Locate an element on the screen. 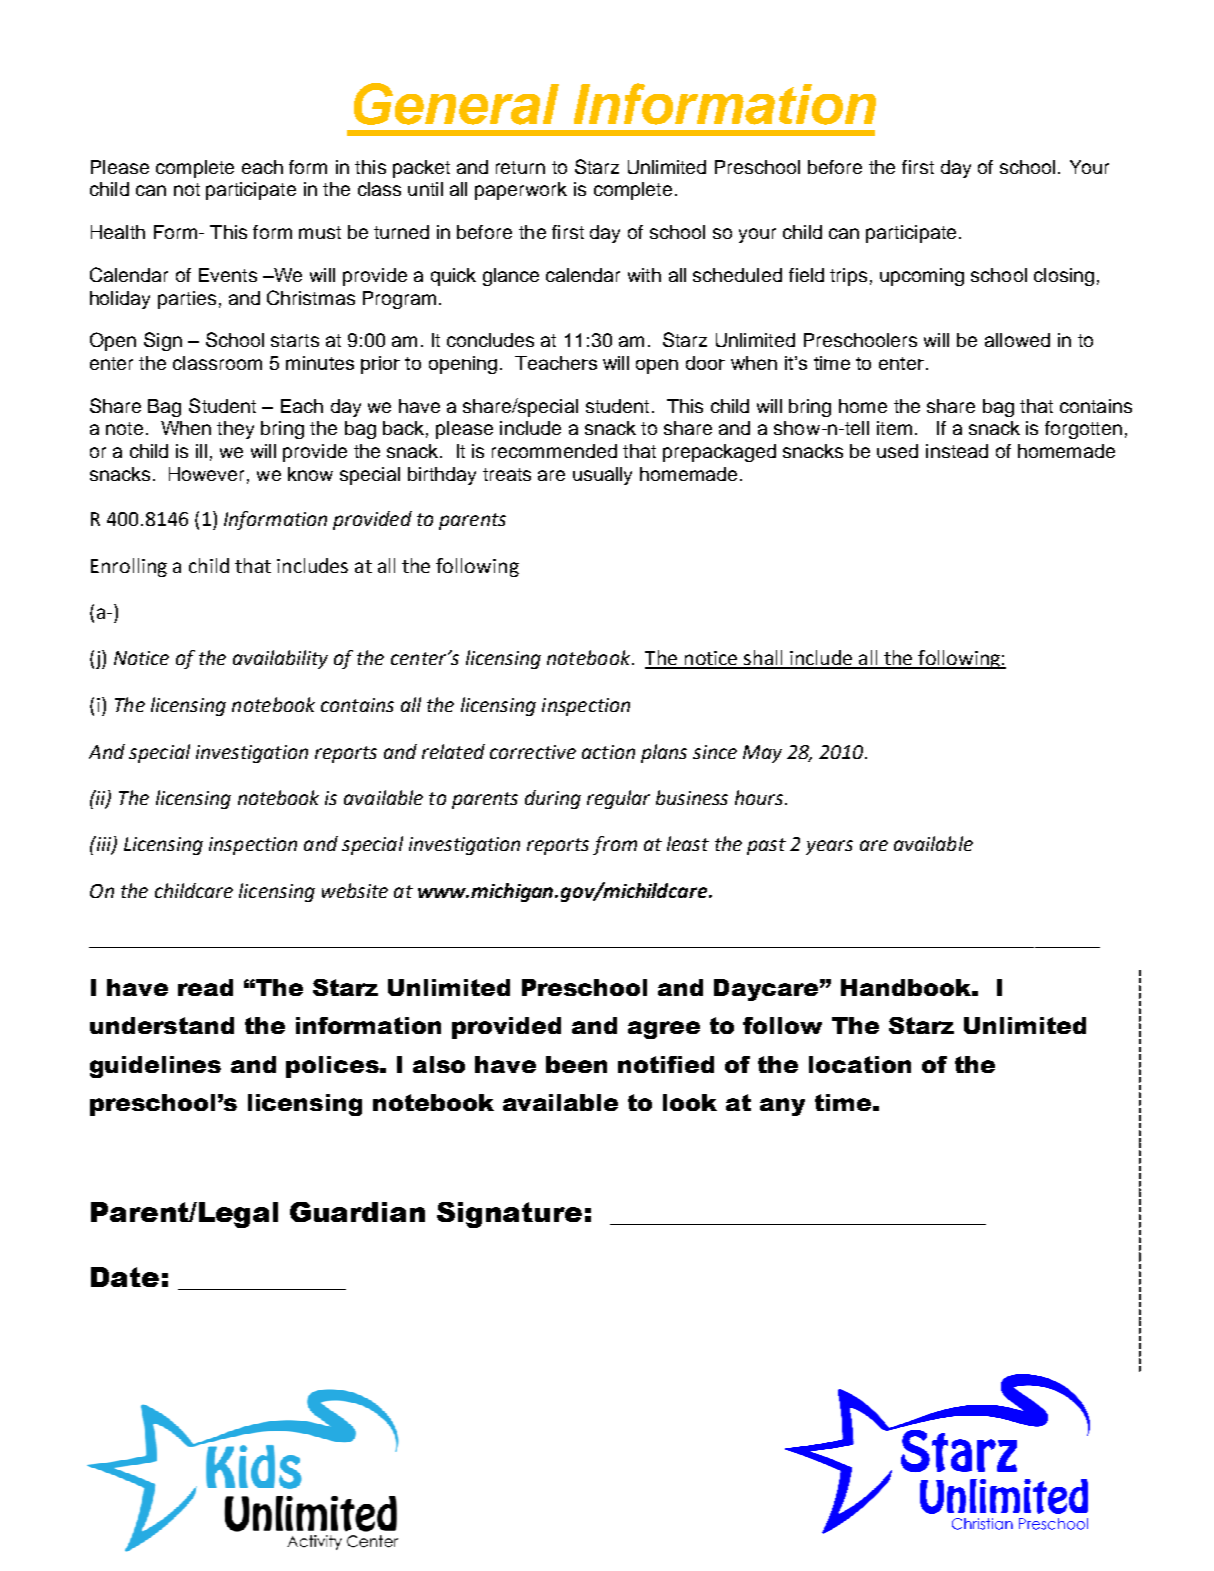 This screenshot has height=1571, width=1214. upcoming is located at coordinates (922, 277).
